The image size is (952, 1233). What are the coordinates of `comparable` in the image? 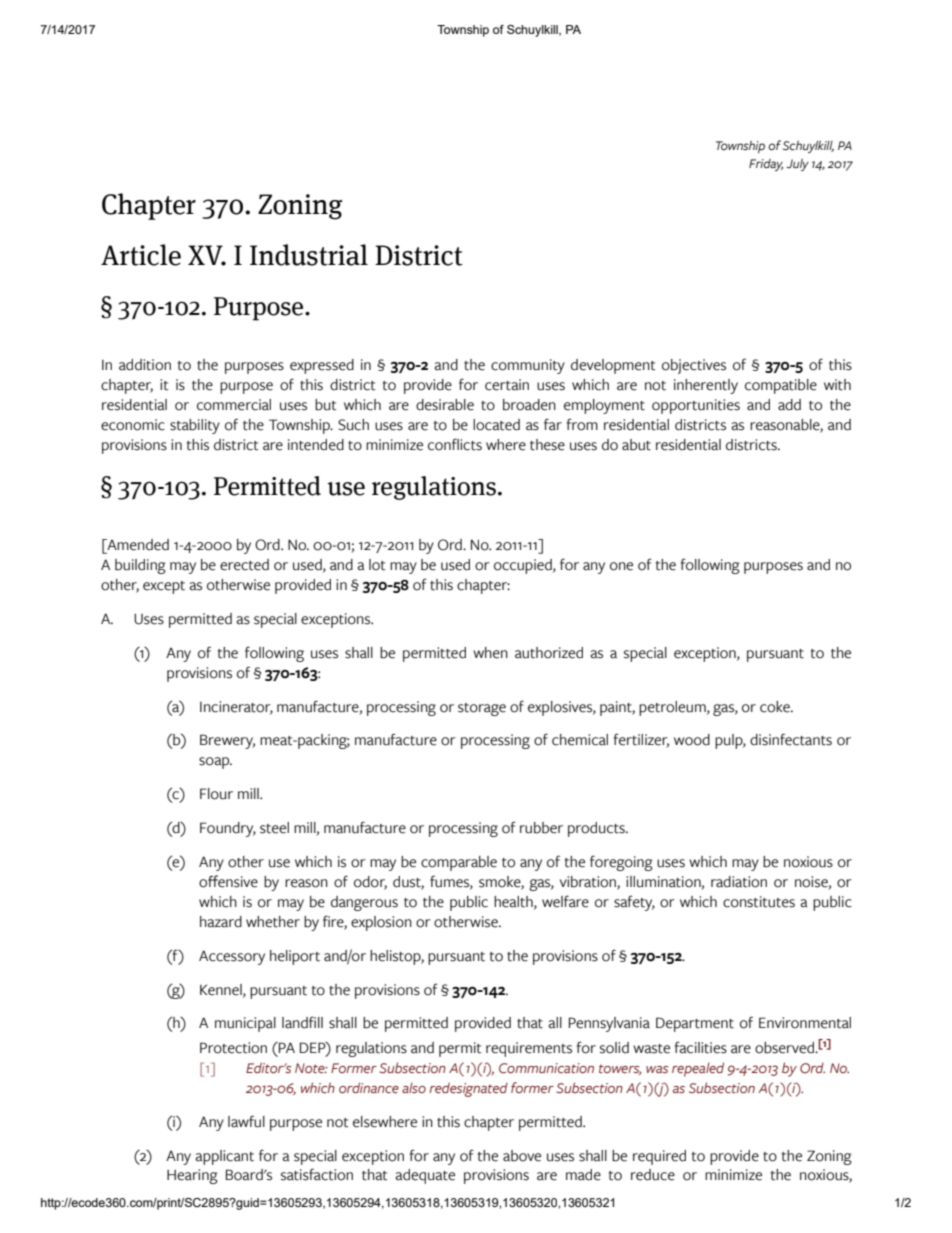 It's located at (459, 863).
